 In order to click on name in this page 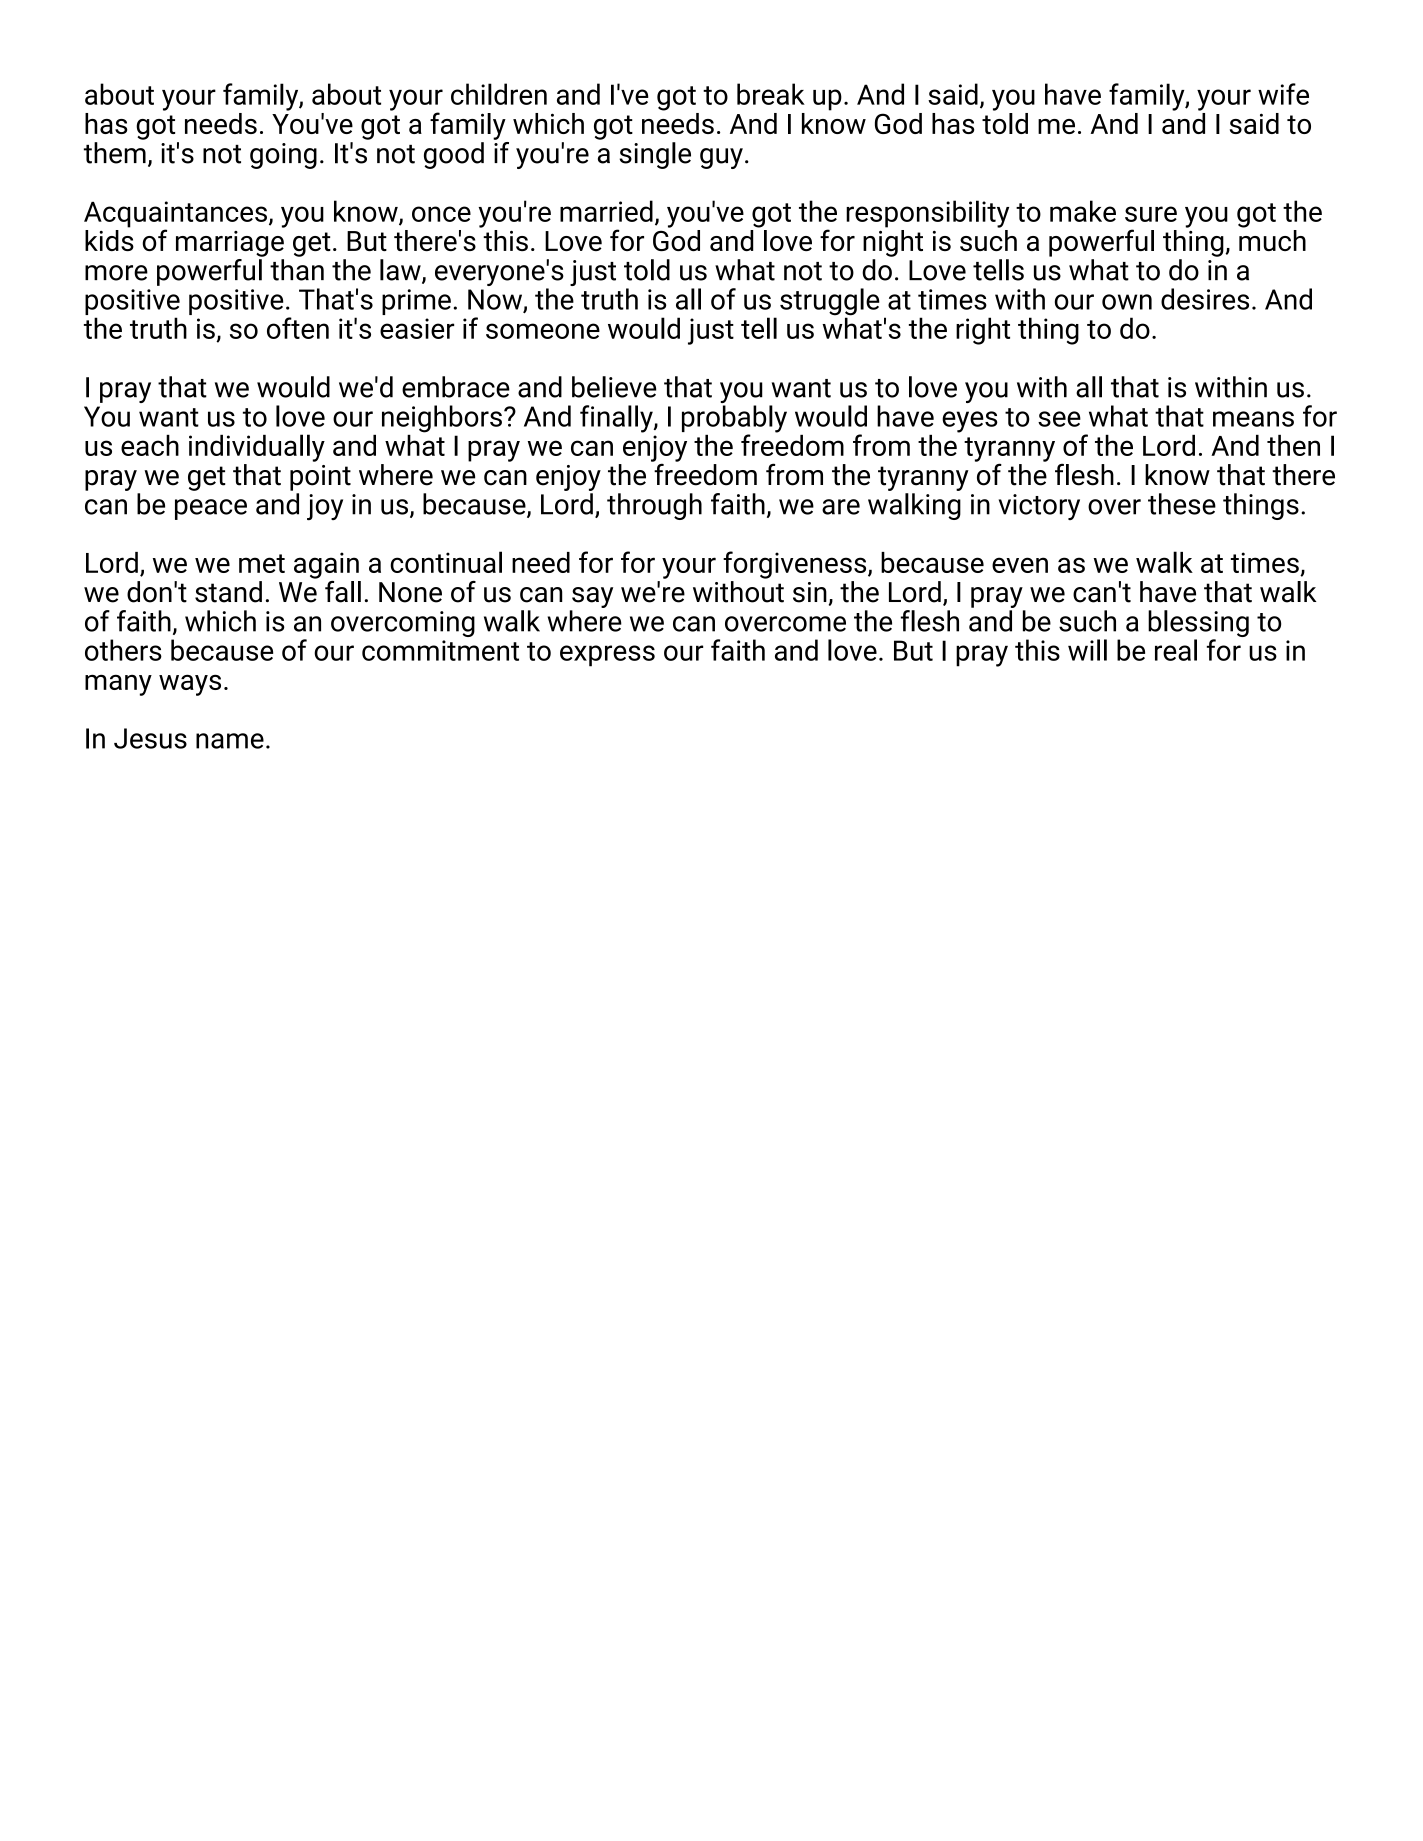, I will do `click(230, 741)`.
